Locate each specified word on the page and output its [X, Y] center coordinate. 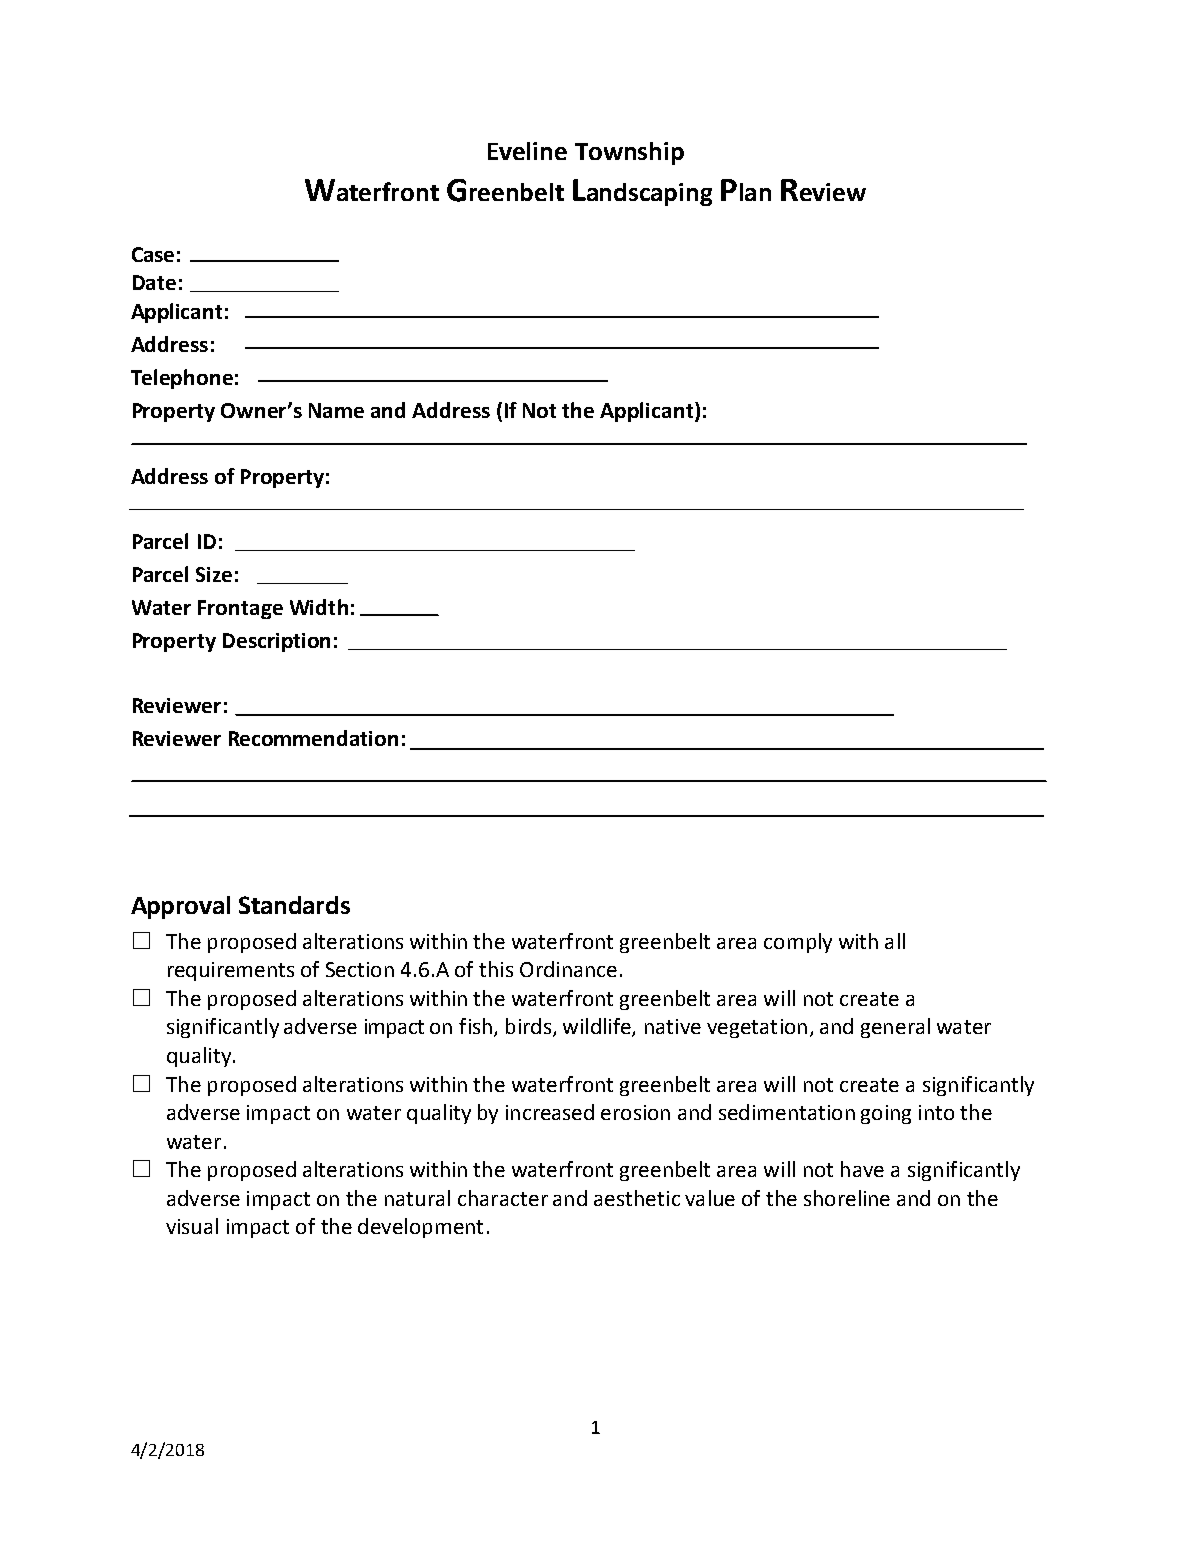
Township [629, 153]
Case [153, 254]
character [503, 1198]
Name [336, 410]
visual [192, 1226]
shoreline [847, 1198]
